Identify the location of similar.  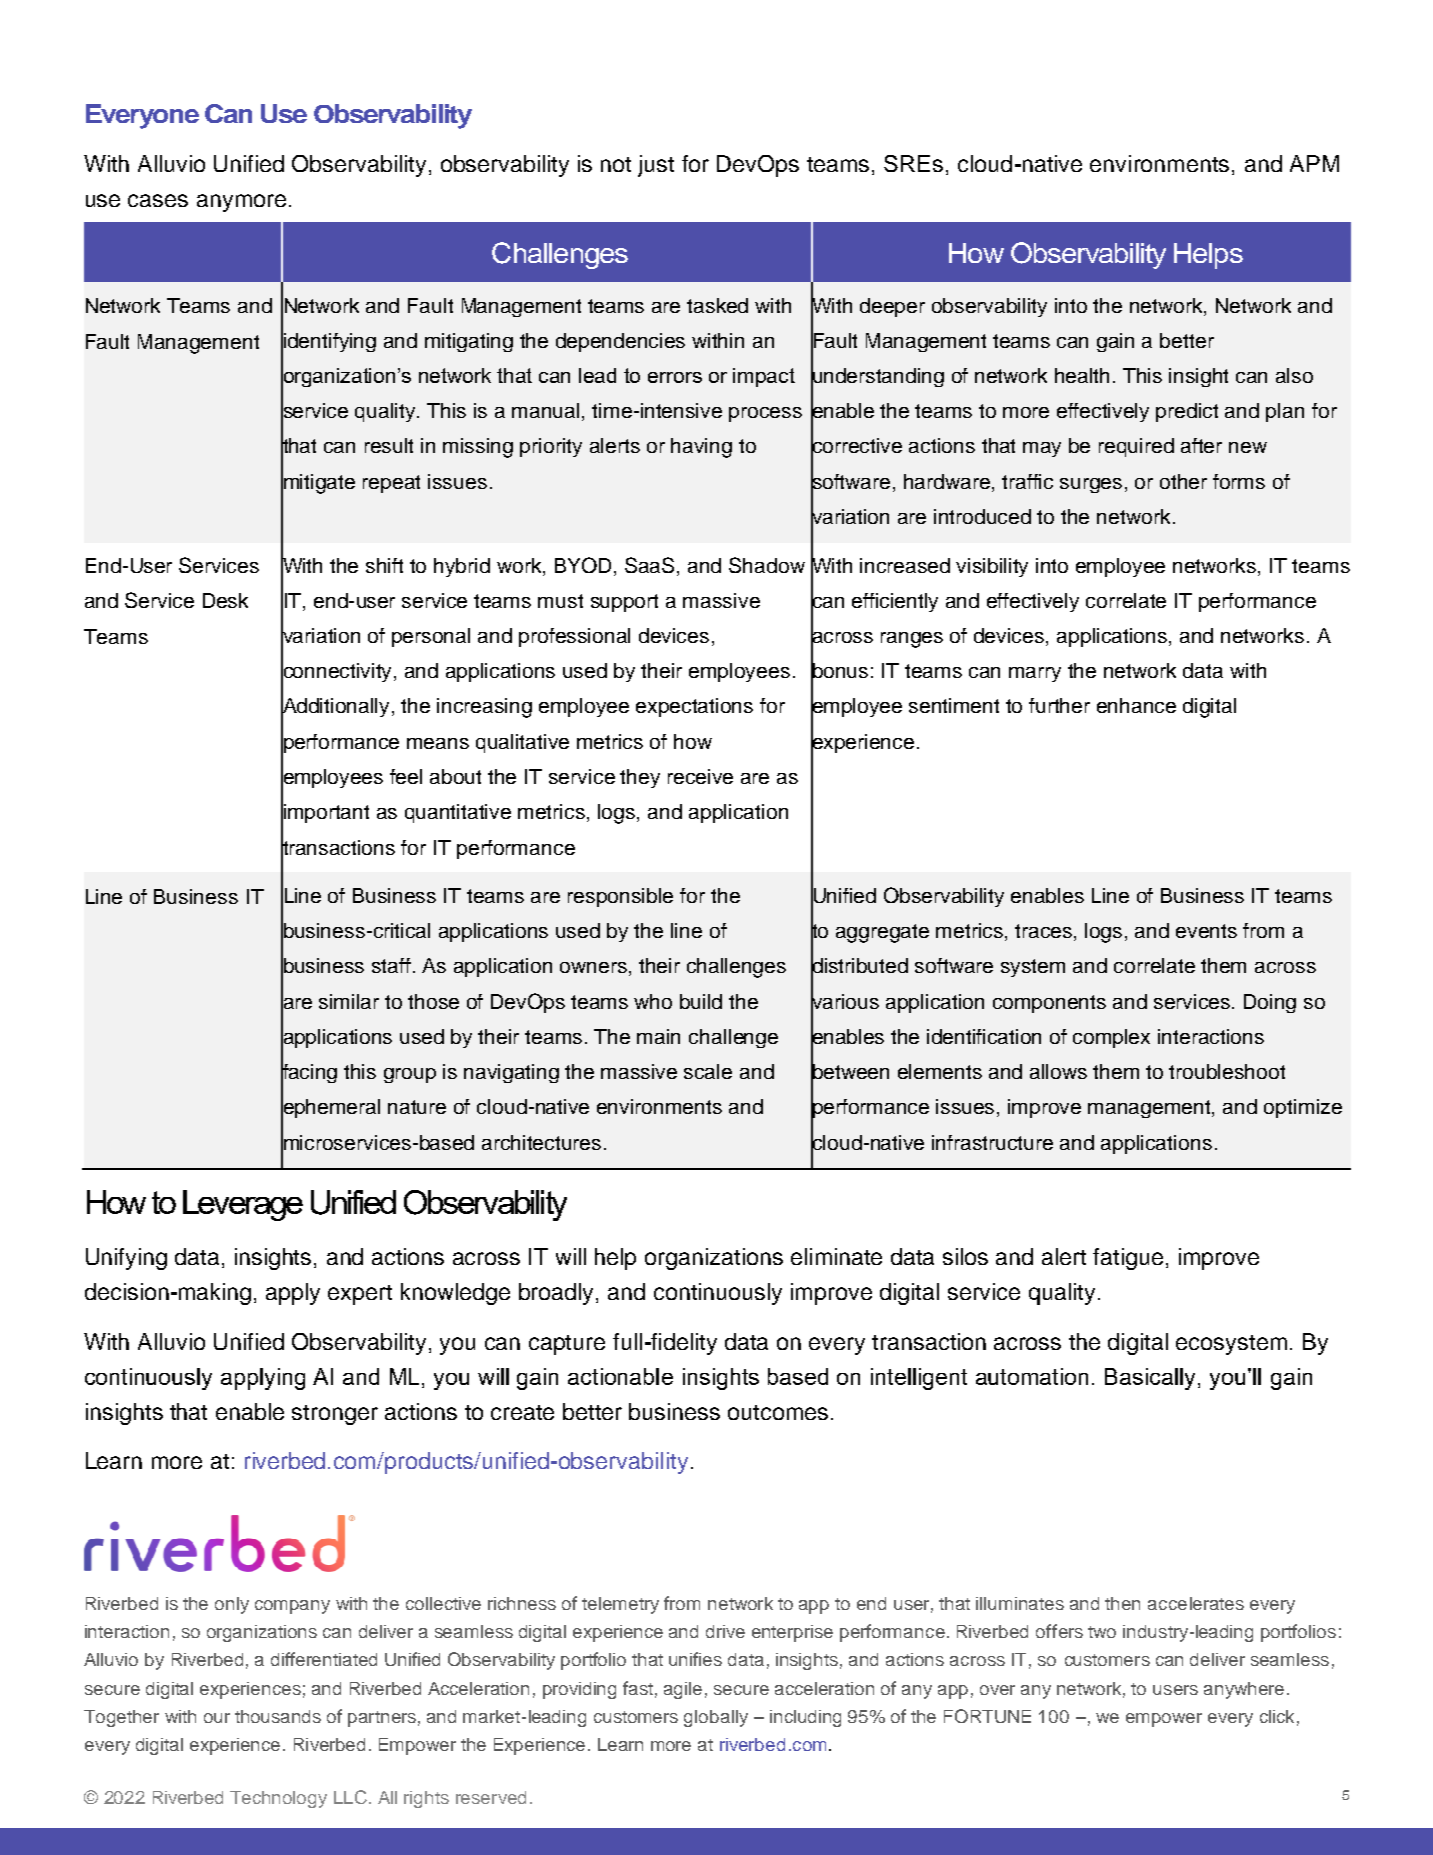
(349, 1001).
